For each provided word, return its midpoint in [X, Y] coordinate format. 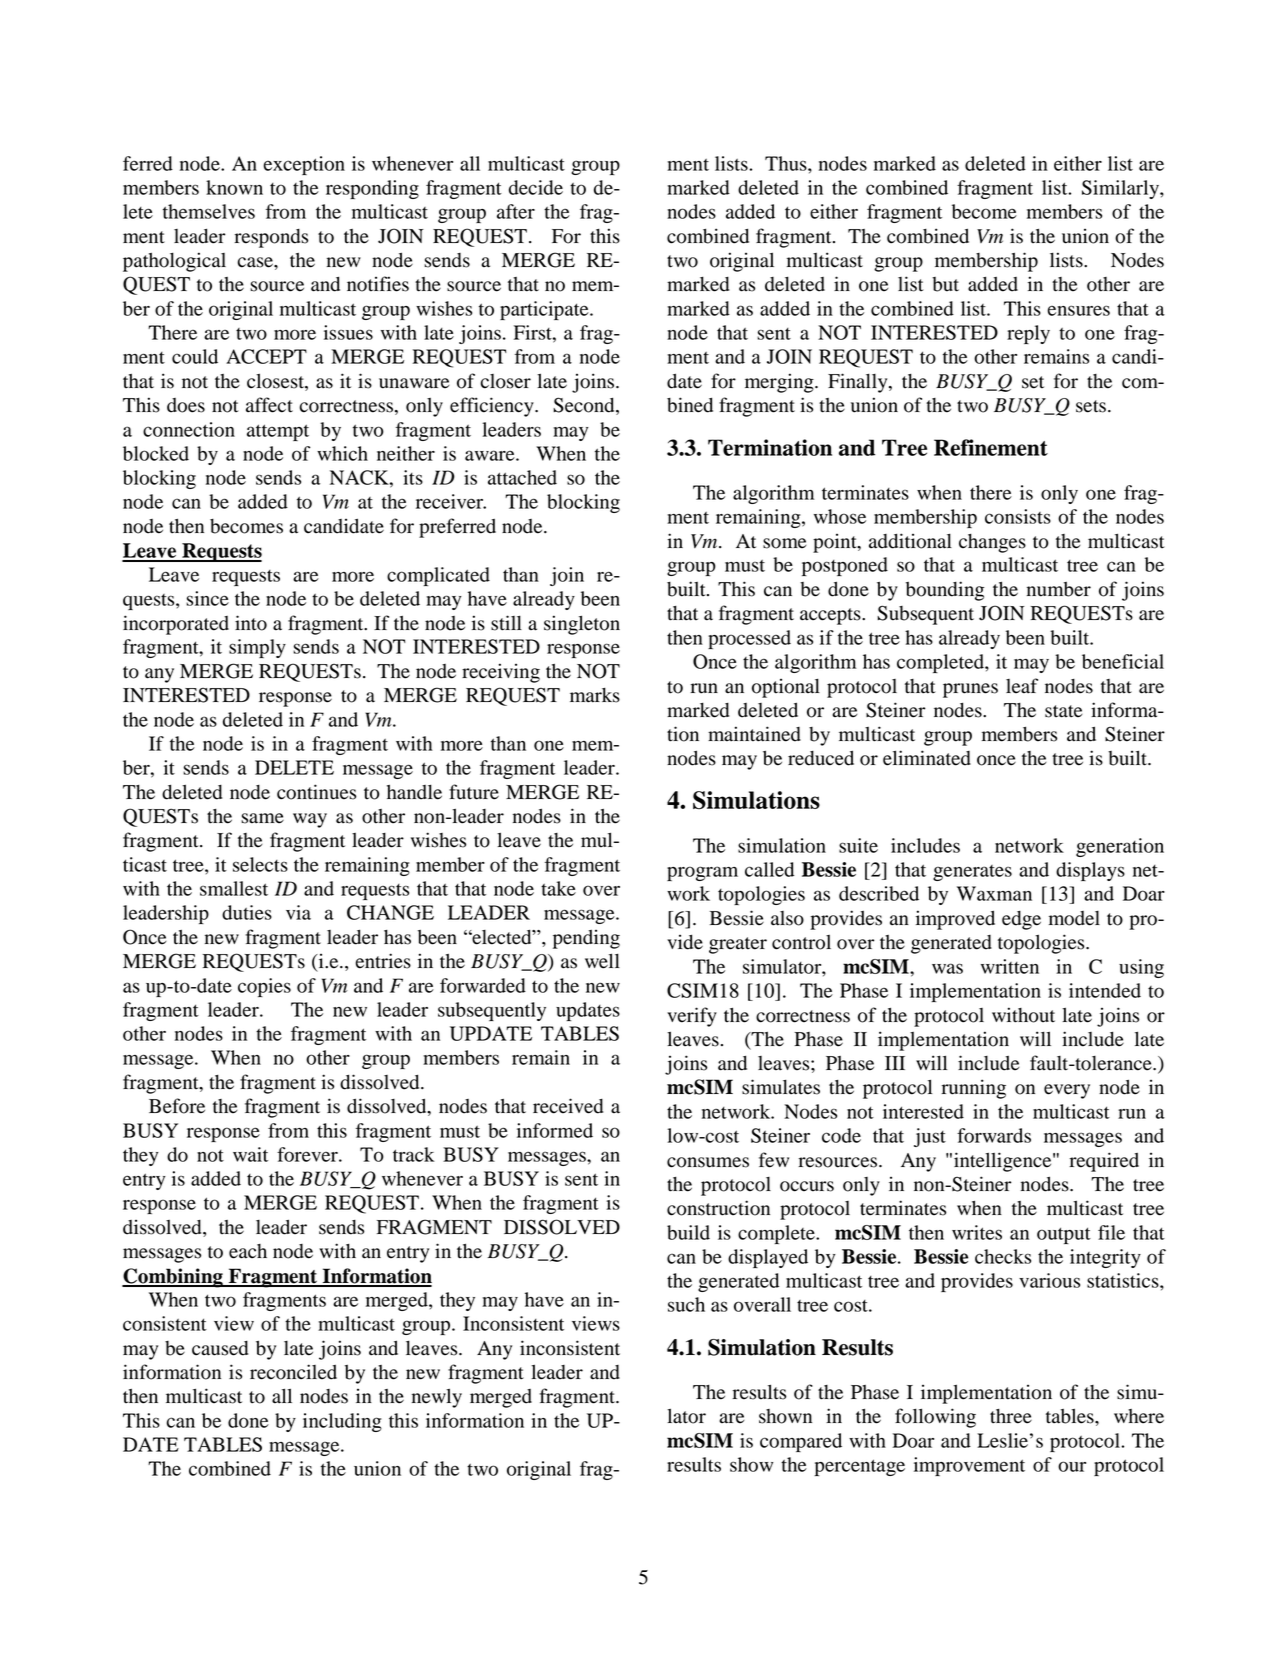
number [1059, 589]
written [1010, 966]
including [342, 1422]
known [234, 187]
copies [264, 987]
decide [536, 187]
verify [692, 1017]
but [945, 284]
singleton [582, 625]
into [251, 623]
